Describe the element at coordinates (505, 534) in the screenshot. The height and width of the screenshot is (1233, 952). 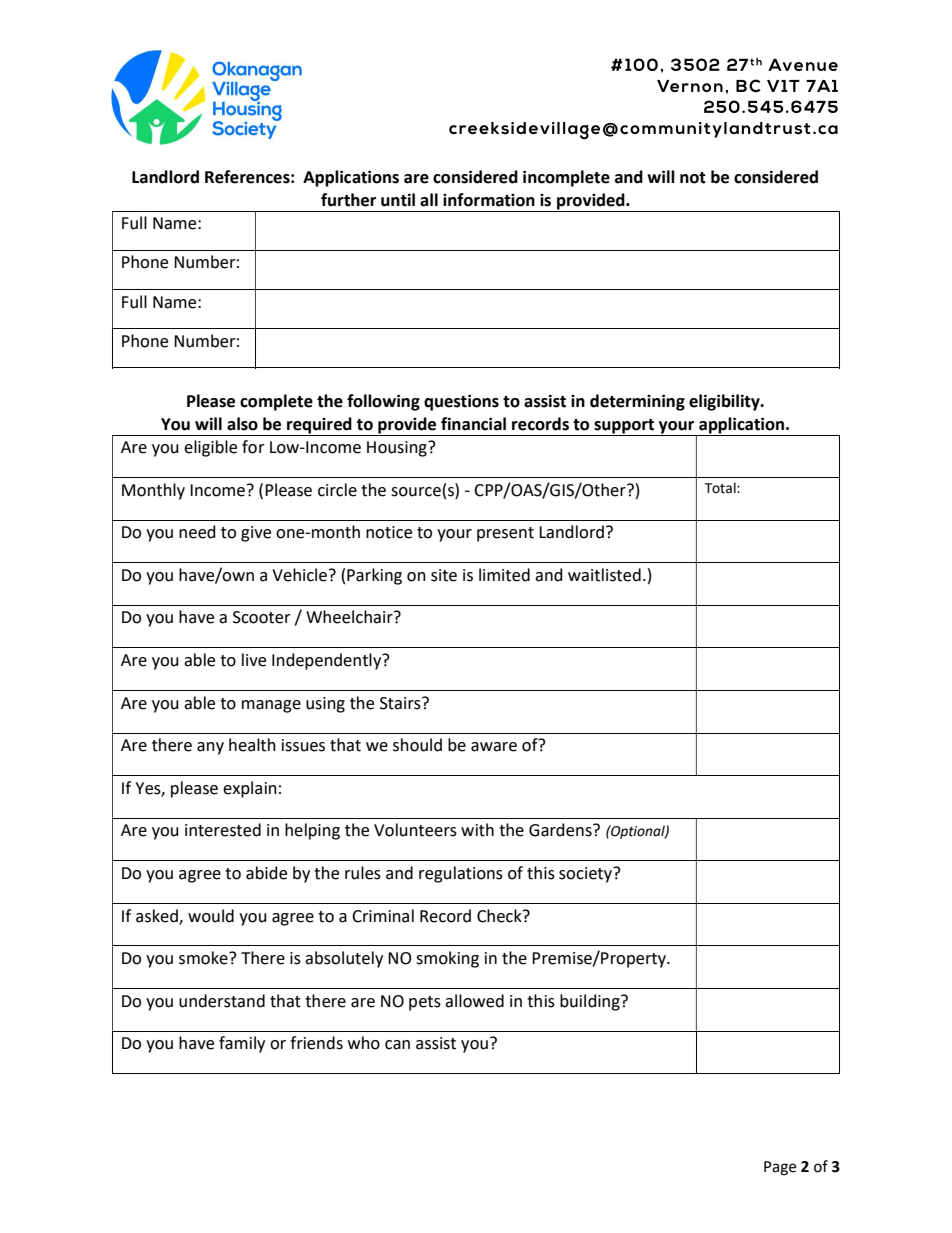
I see `present` at that location.
